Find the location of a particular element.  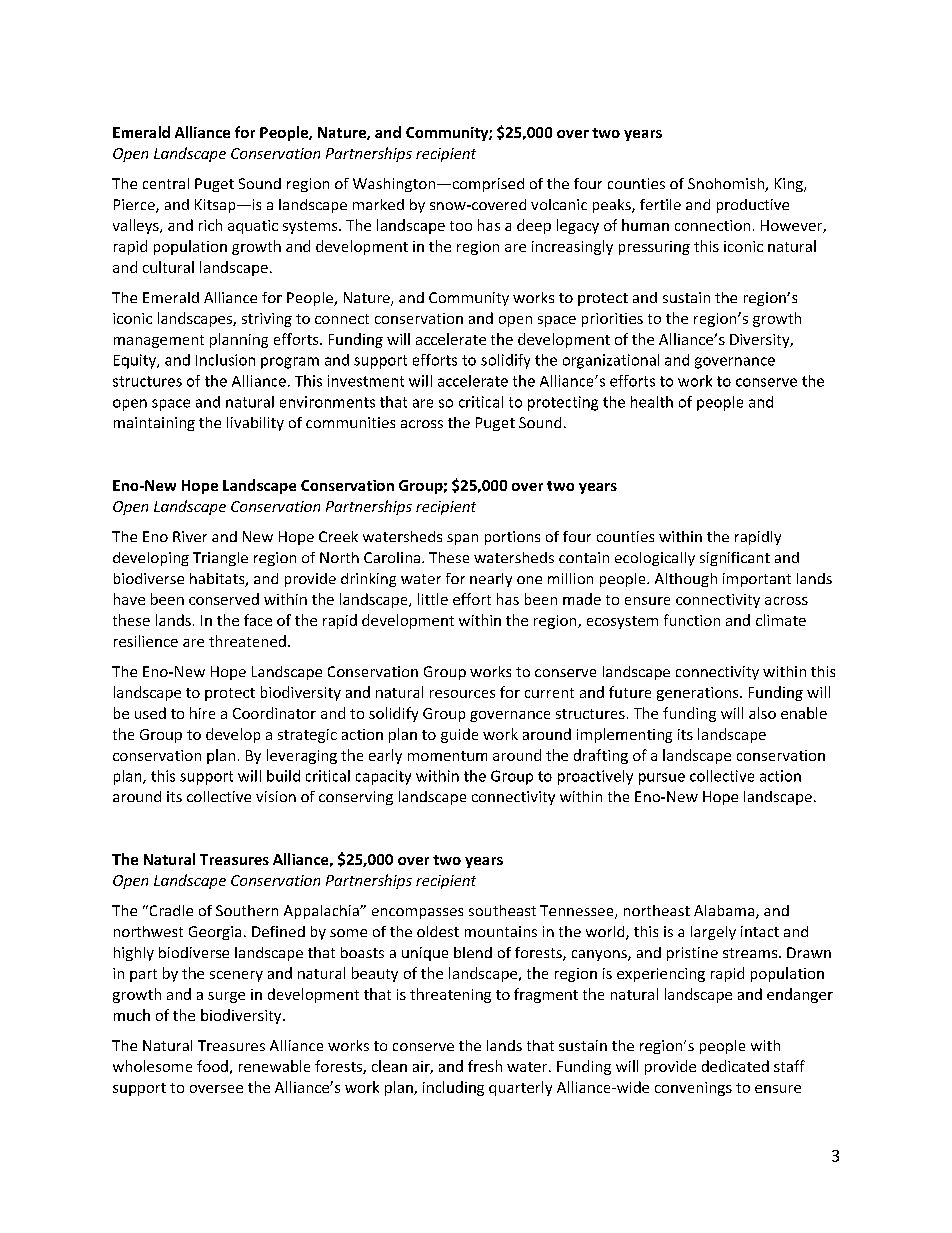

Alabama is located at coordinates (725, 912).
